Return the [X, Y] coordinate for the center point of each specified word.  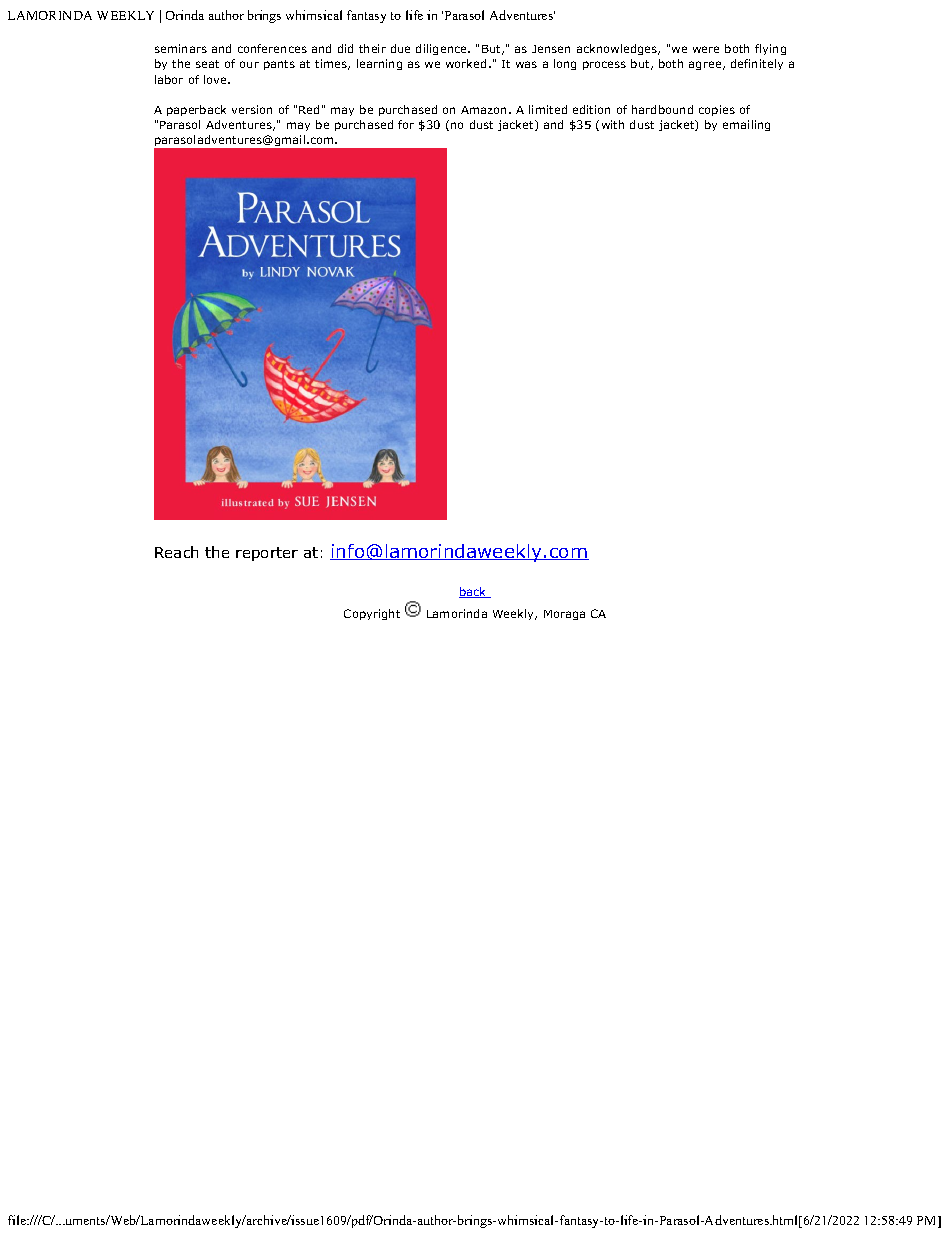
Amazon [485, 110]
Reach [176, 552]
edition [591, 109]
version [252, 109]
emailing [746, 125]
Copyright [372, 614]
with [613, 124]
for [406, 124]
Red [309, 109]
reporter [267, 554]
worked [466, 63]
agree [706, 65]
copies [717, 110]
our [249, 64]
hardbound [662, 109]
